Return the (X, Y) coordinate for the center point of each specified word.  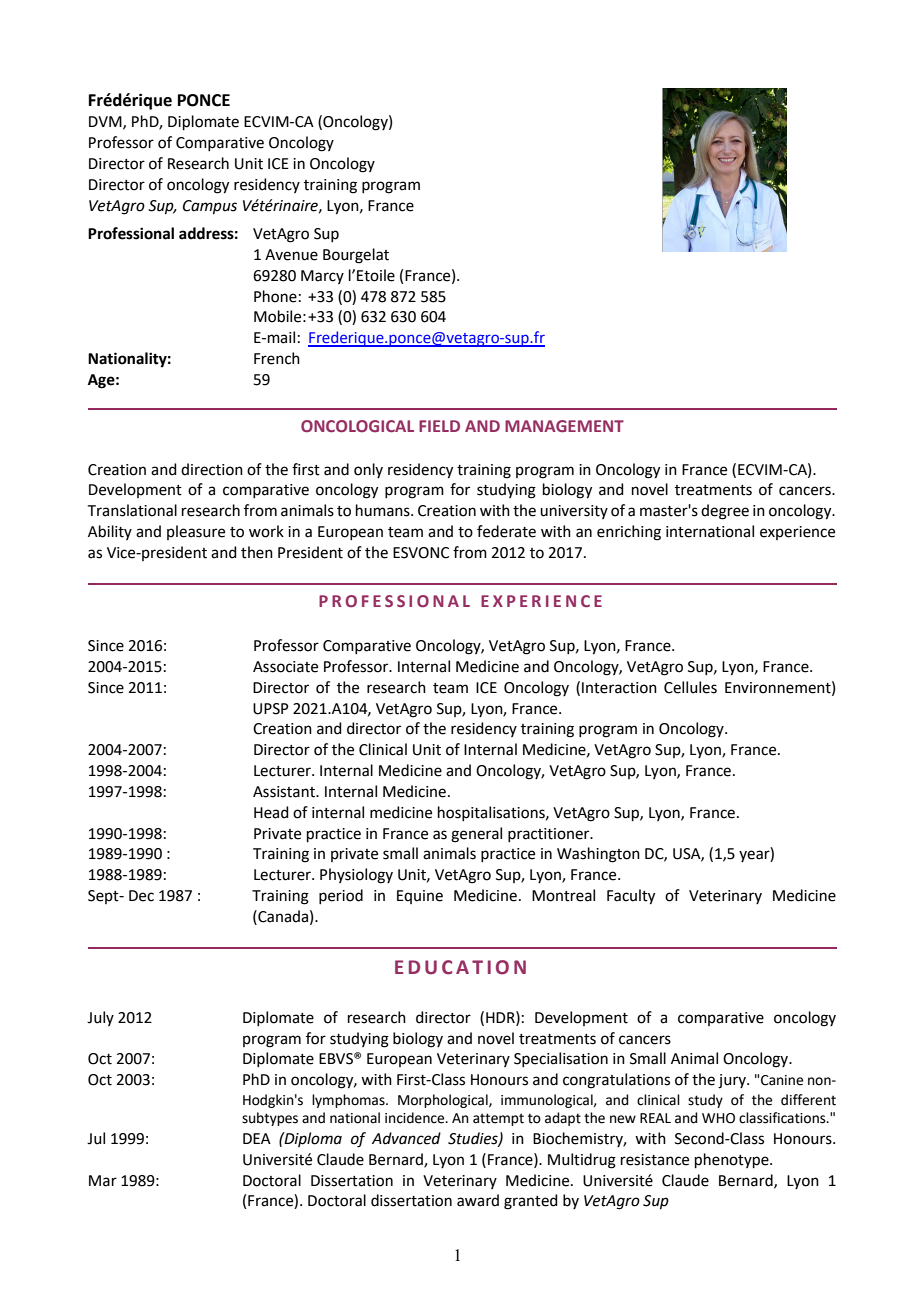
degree (725, 512)
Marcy (322, 277)
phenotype (733, 1160)
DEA (257, 1138)
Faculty (631, 897)
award (478, 1200)
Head (271, 812)
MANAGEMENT (564, 426)
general (476, 835)
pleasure (196, 532)
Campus (210, 207)
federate (506, 531)
